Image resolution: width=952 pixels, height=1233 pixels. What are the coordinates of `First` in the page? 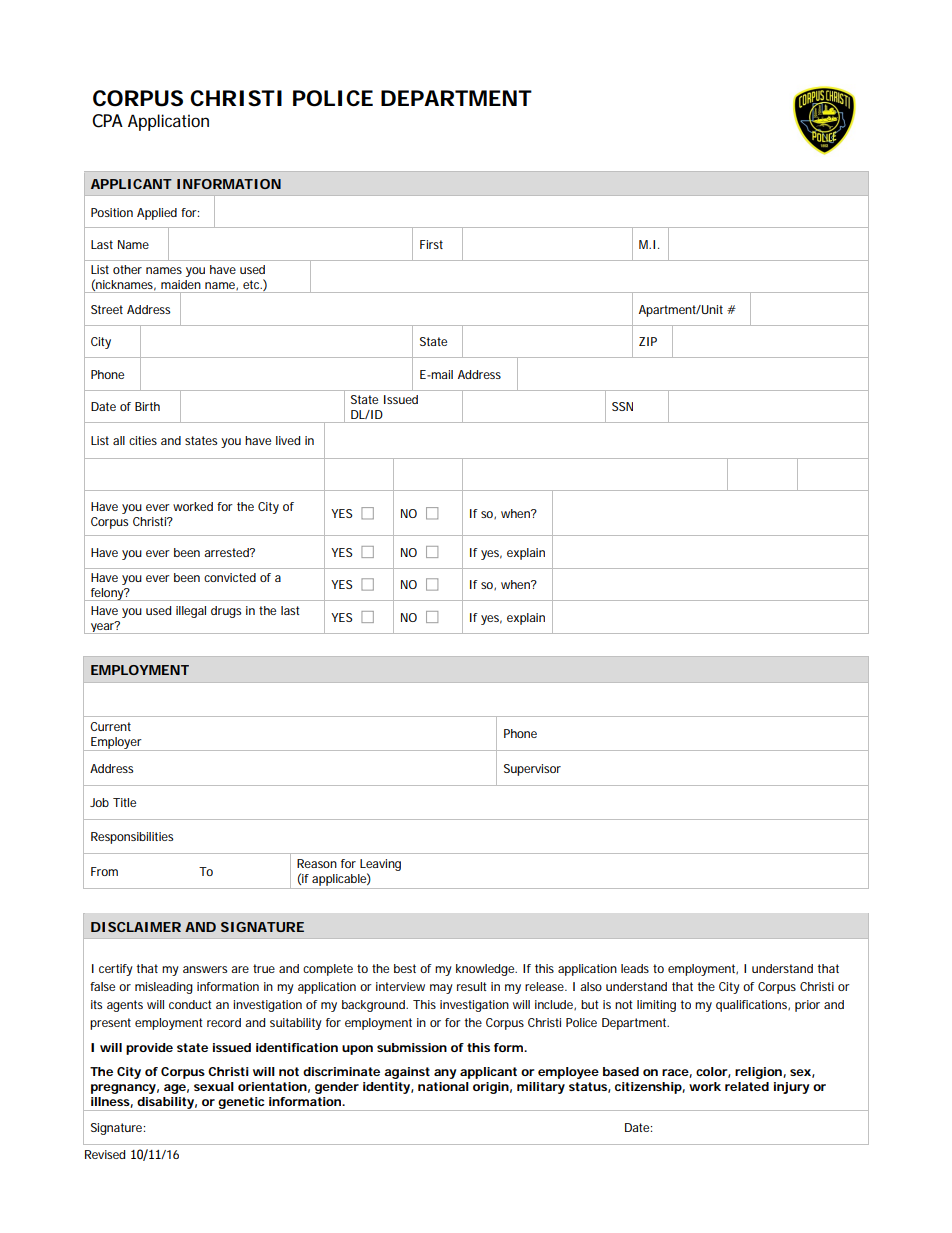 It's located at (431, 244).
